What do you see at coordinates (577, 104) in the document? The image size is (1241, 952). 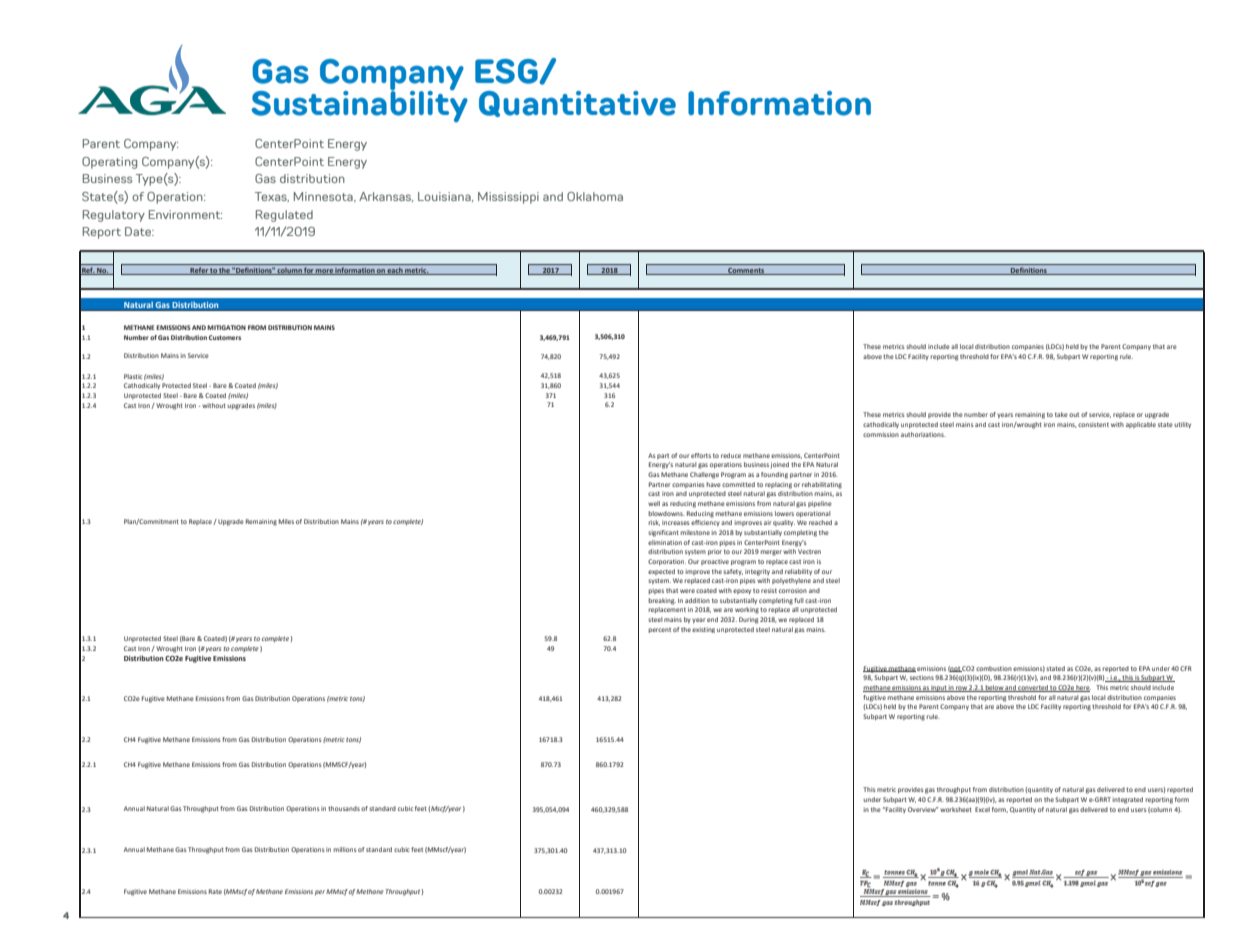 I see `Quantitative` at bounding box center [577, 104].
